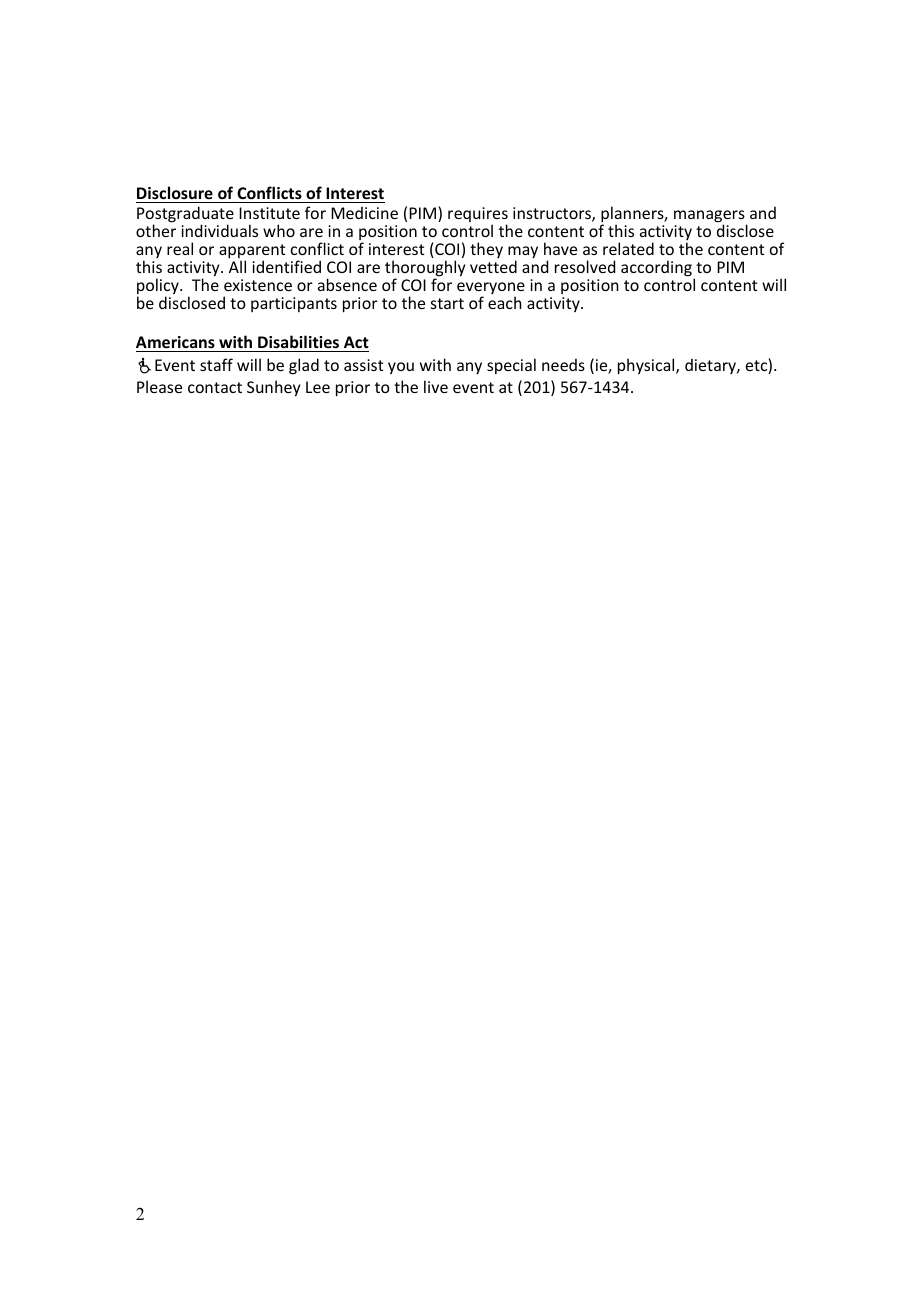 This screenshot has height=1307, width=924. What do you see at coordinates (237, 265) in the screenshot?
I see `All` at bounding box center [237, 265].
